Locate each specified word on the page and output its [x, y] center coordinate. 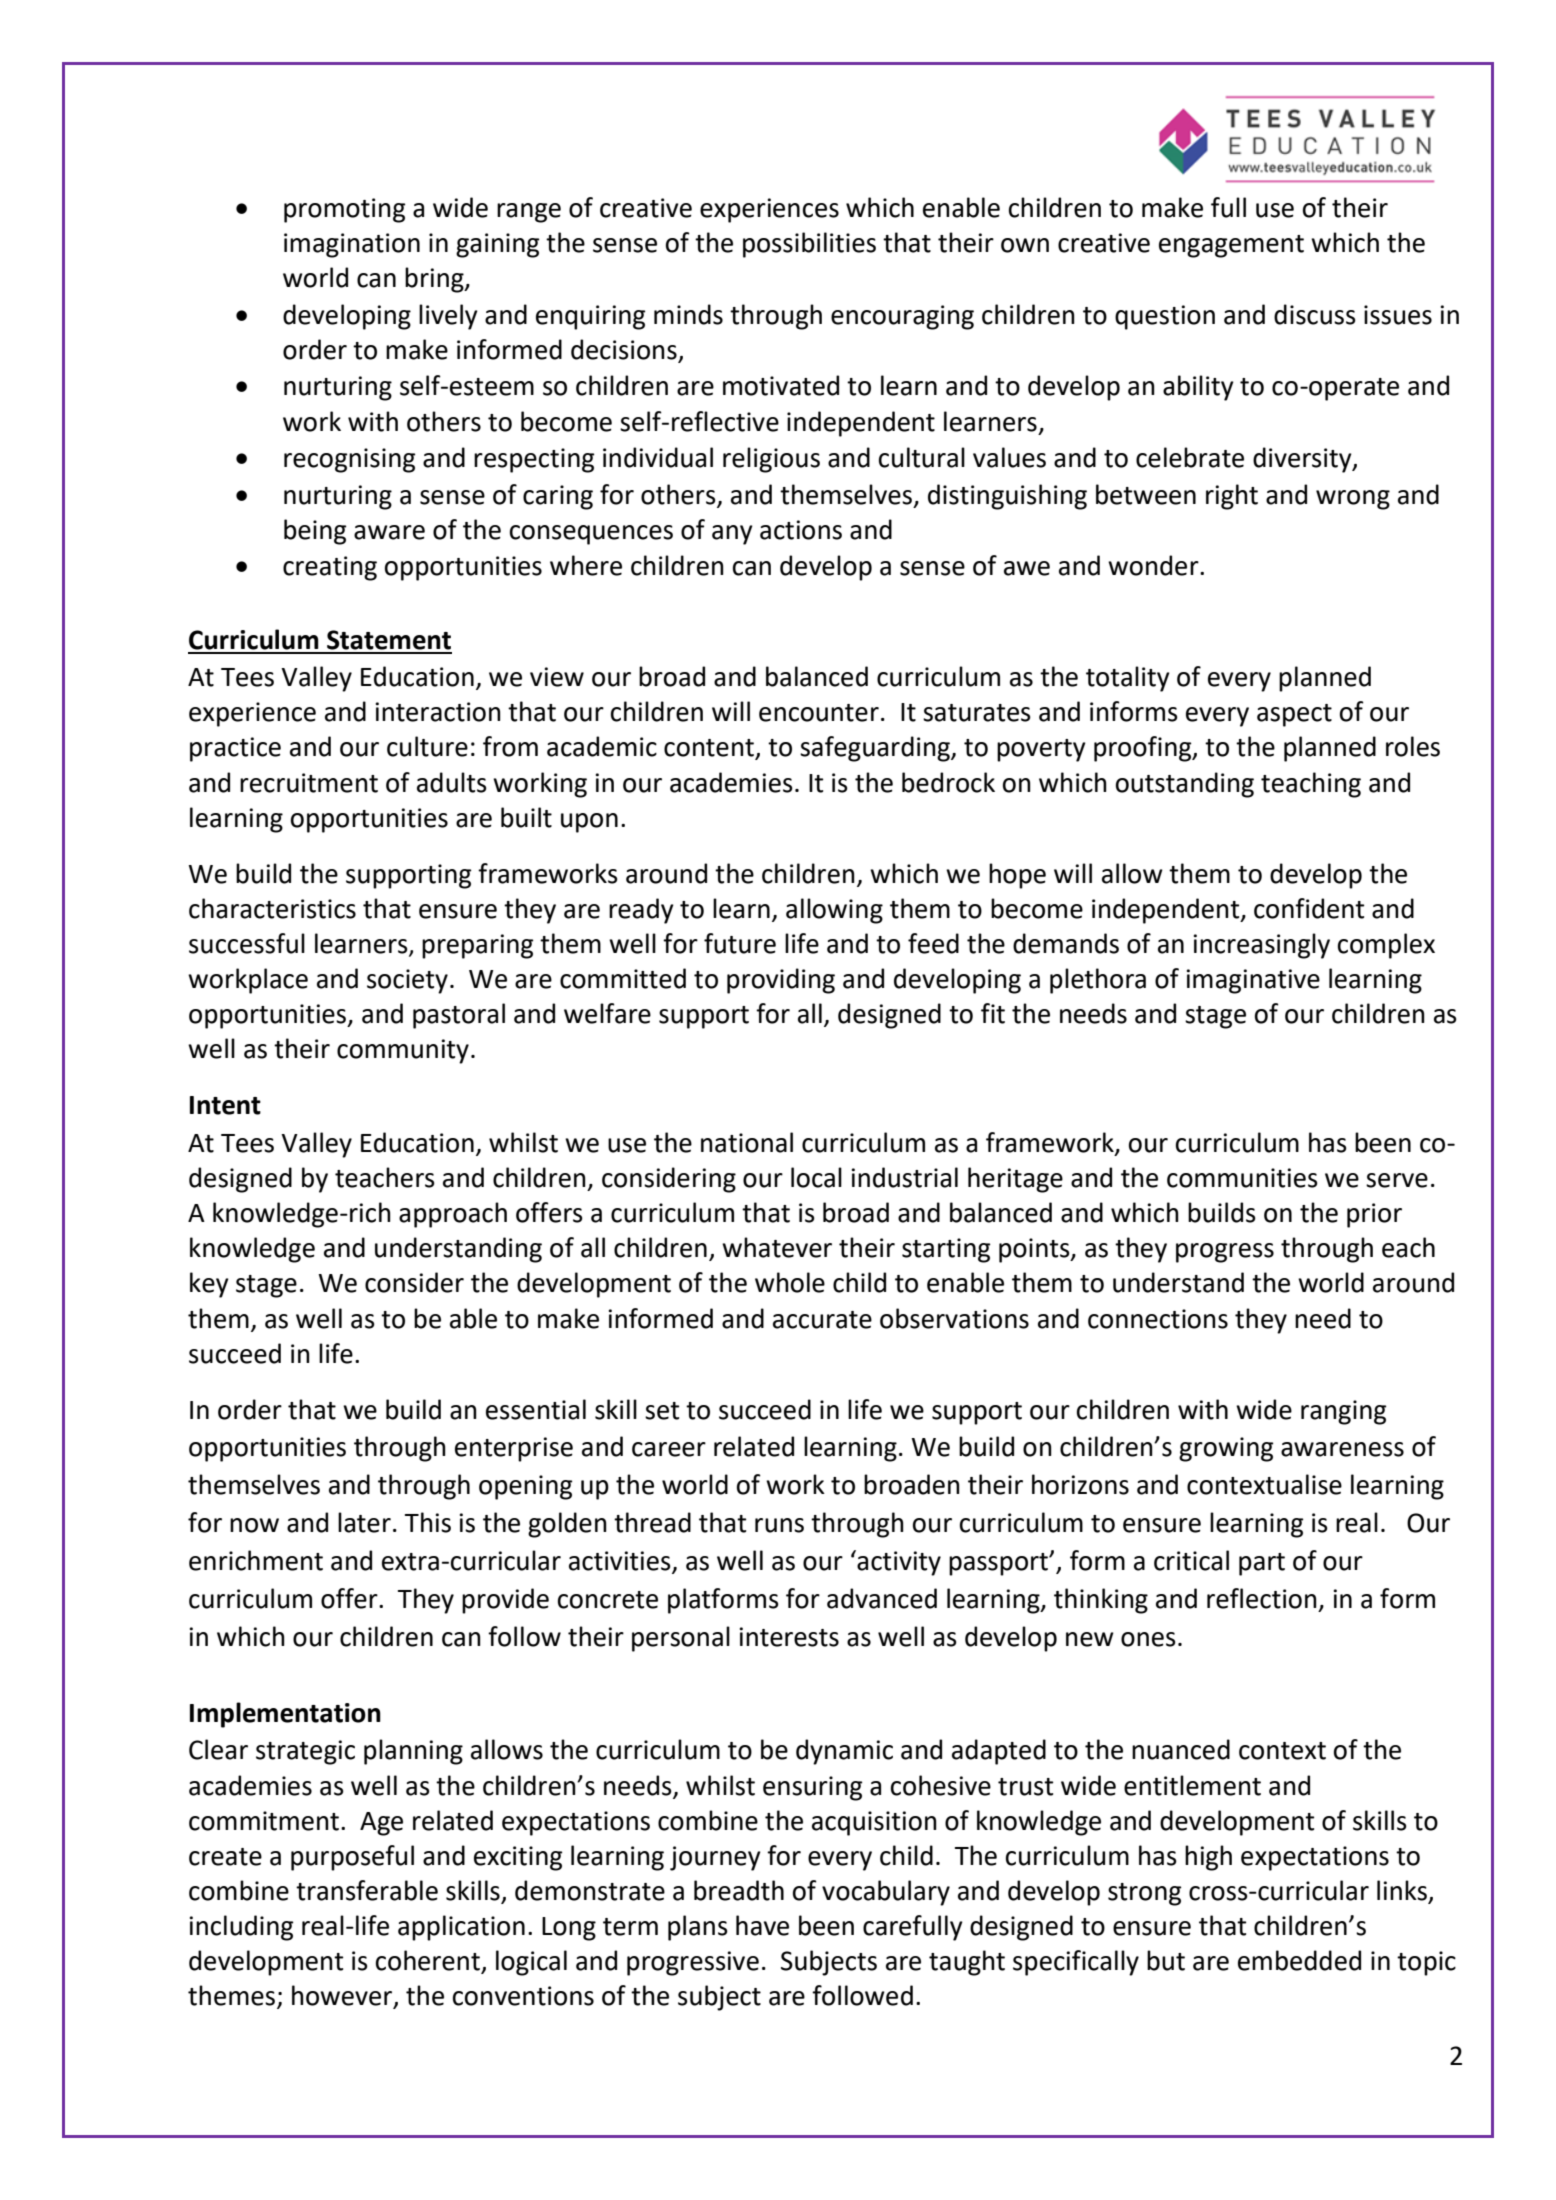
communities [1242, 1178]
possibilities [809, 245]
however [343, 1996]
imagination [352, 245]
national [747, 1142]
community [403, 1051]
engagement [1231, 246]
